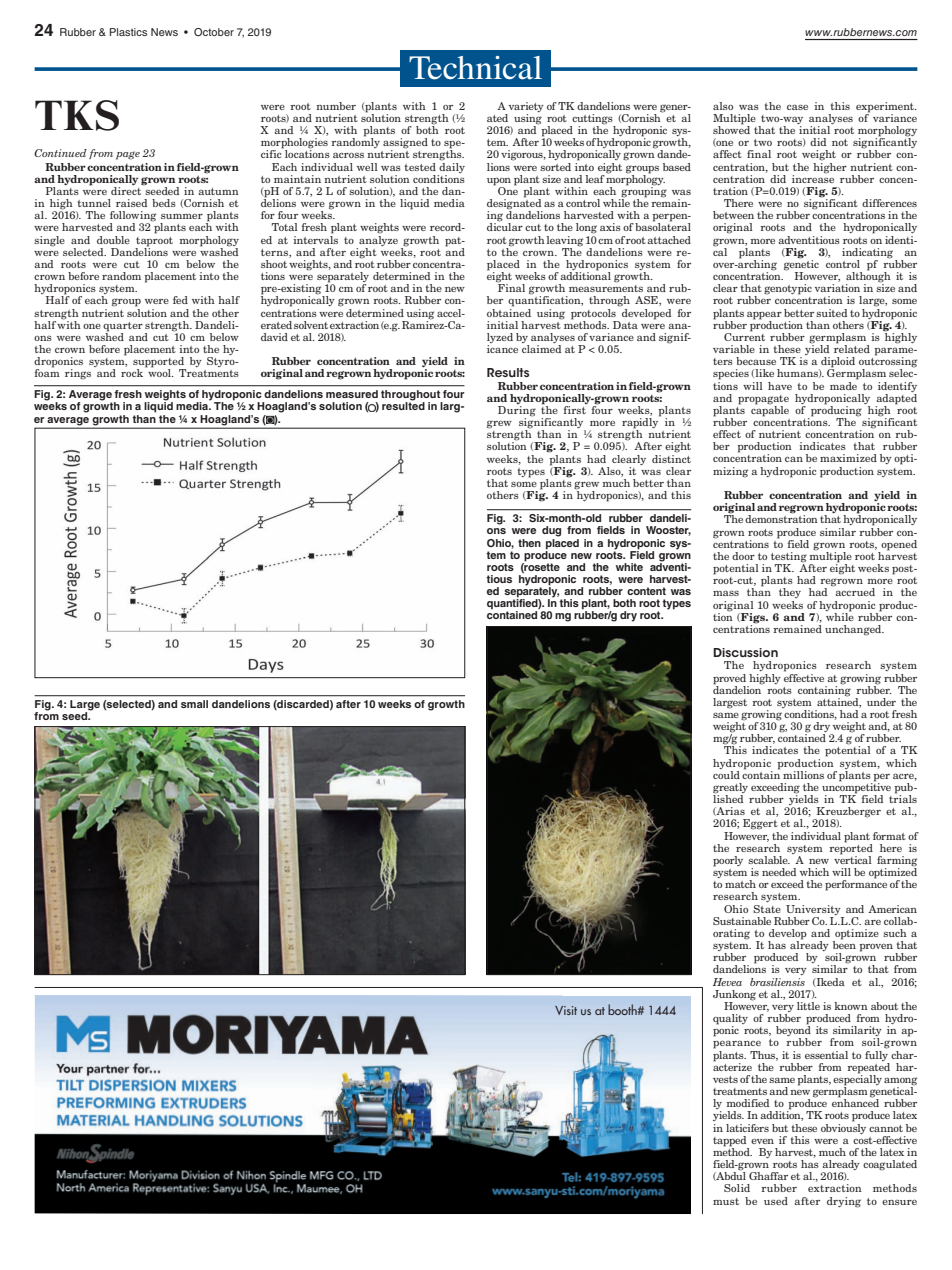 This document has width=952, height=1270. What do you see at coordinates (813, 910) in the document?
I see `University` at bounding box center [813, 910].
